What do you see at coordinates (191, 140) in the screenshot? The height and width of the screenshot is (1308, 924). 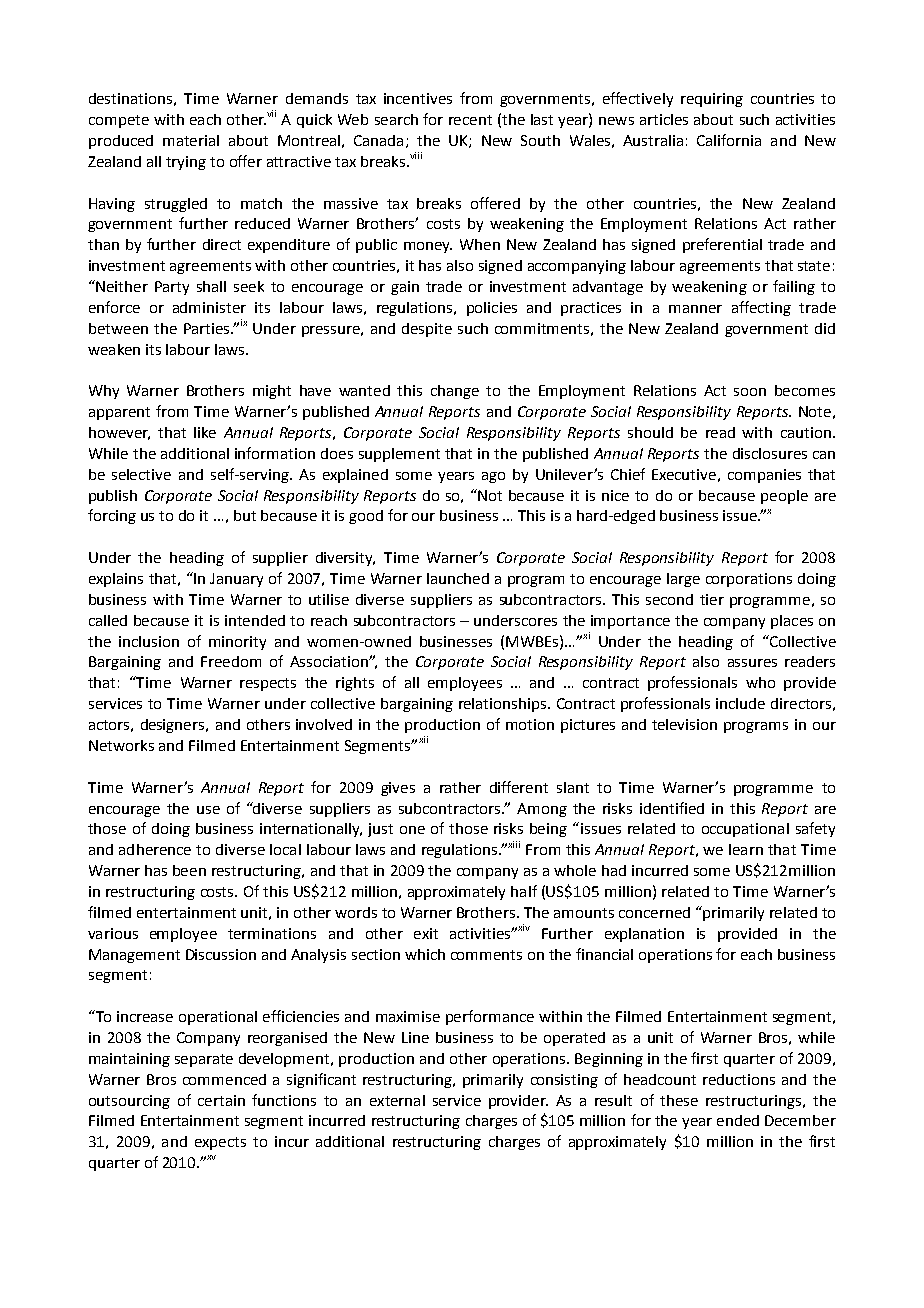 I see `material` at bounding box center [191, 140].
